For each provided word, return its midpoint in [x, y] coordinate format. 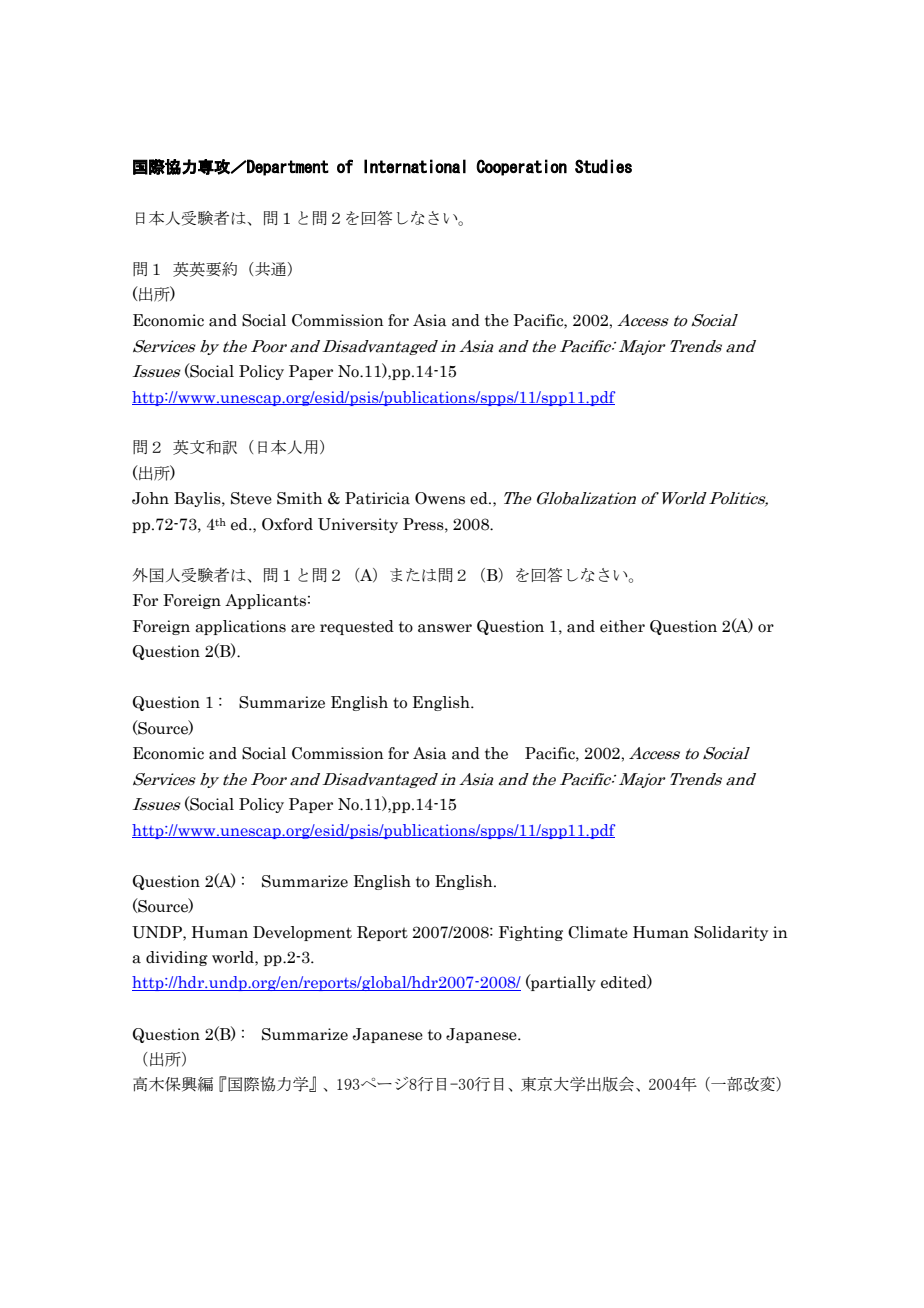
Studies [603, 166]
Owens [440, 498]
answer [445, 628]
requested [357, 627]
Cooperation [521, 167]
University [358, 525]
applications [240, 627]
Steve [251, 498]
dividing [177, 958]
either [622, 626]
